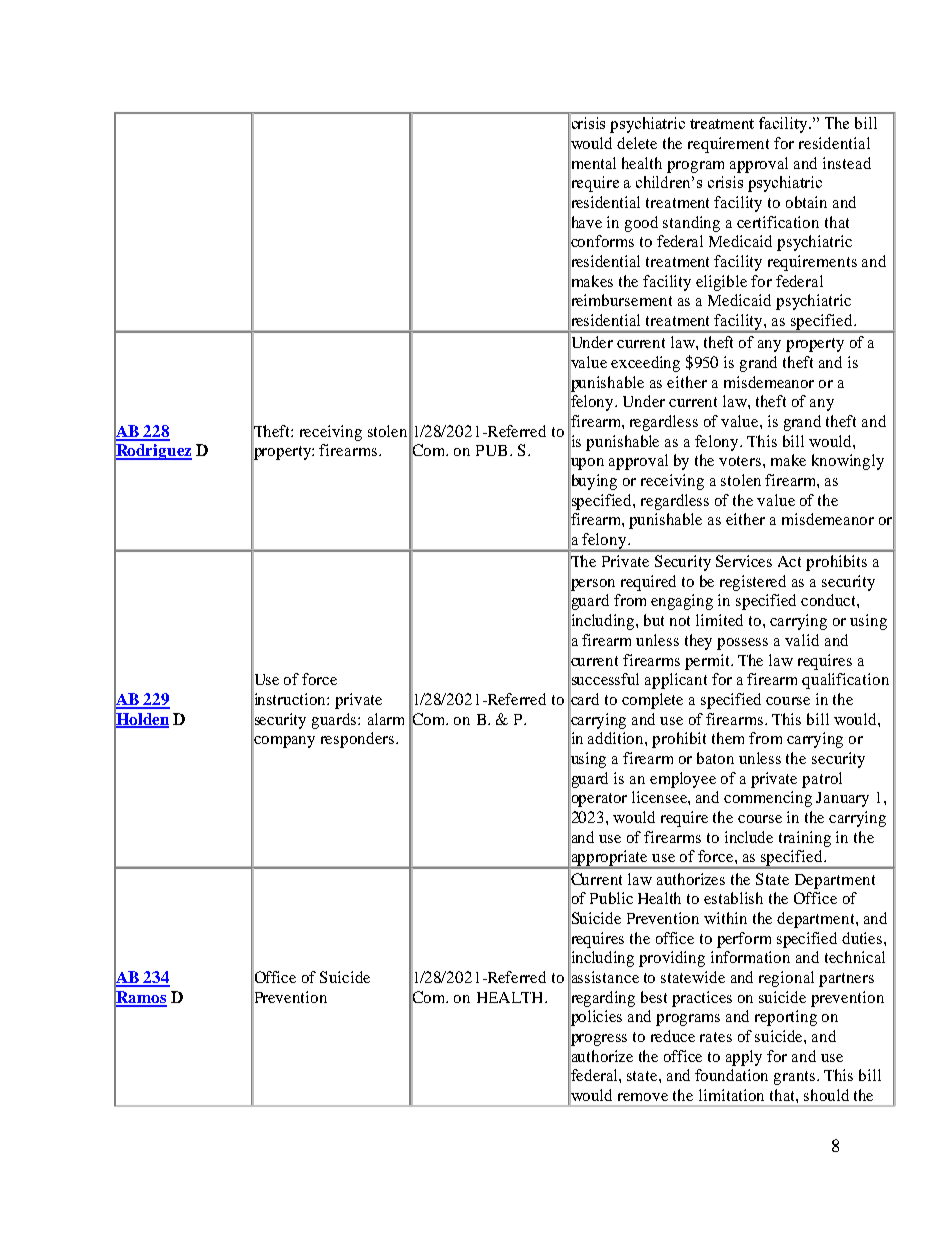  I want to click on training, so click(805, 839).
